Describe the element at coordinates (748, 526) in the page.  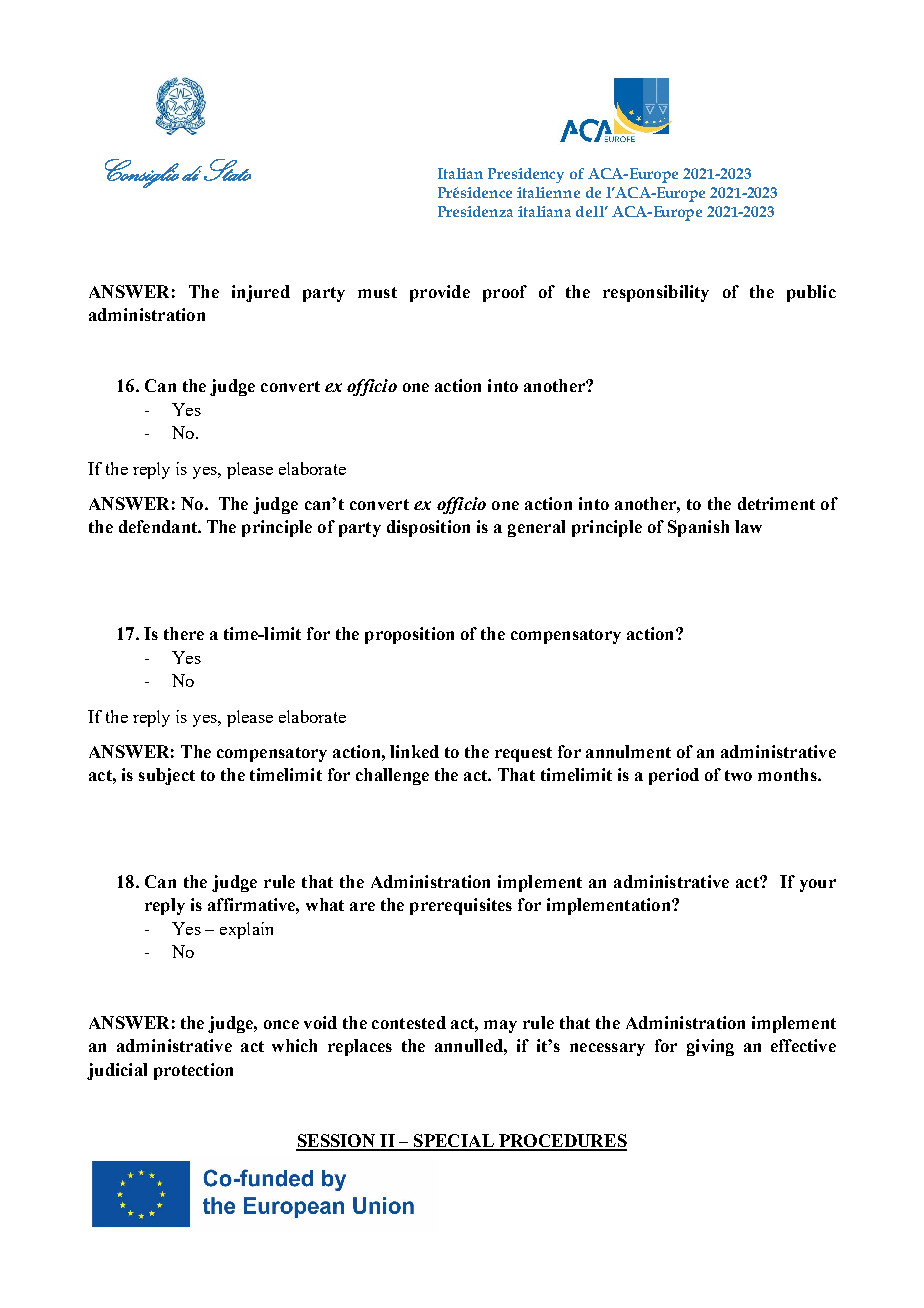
I see `law` at that location.
